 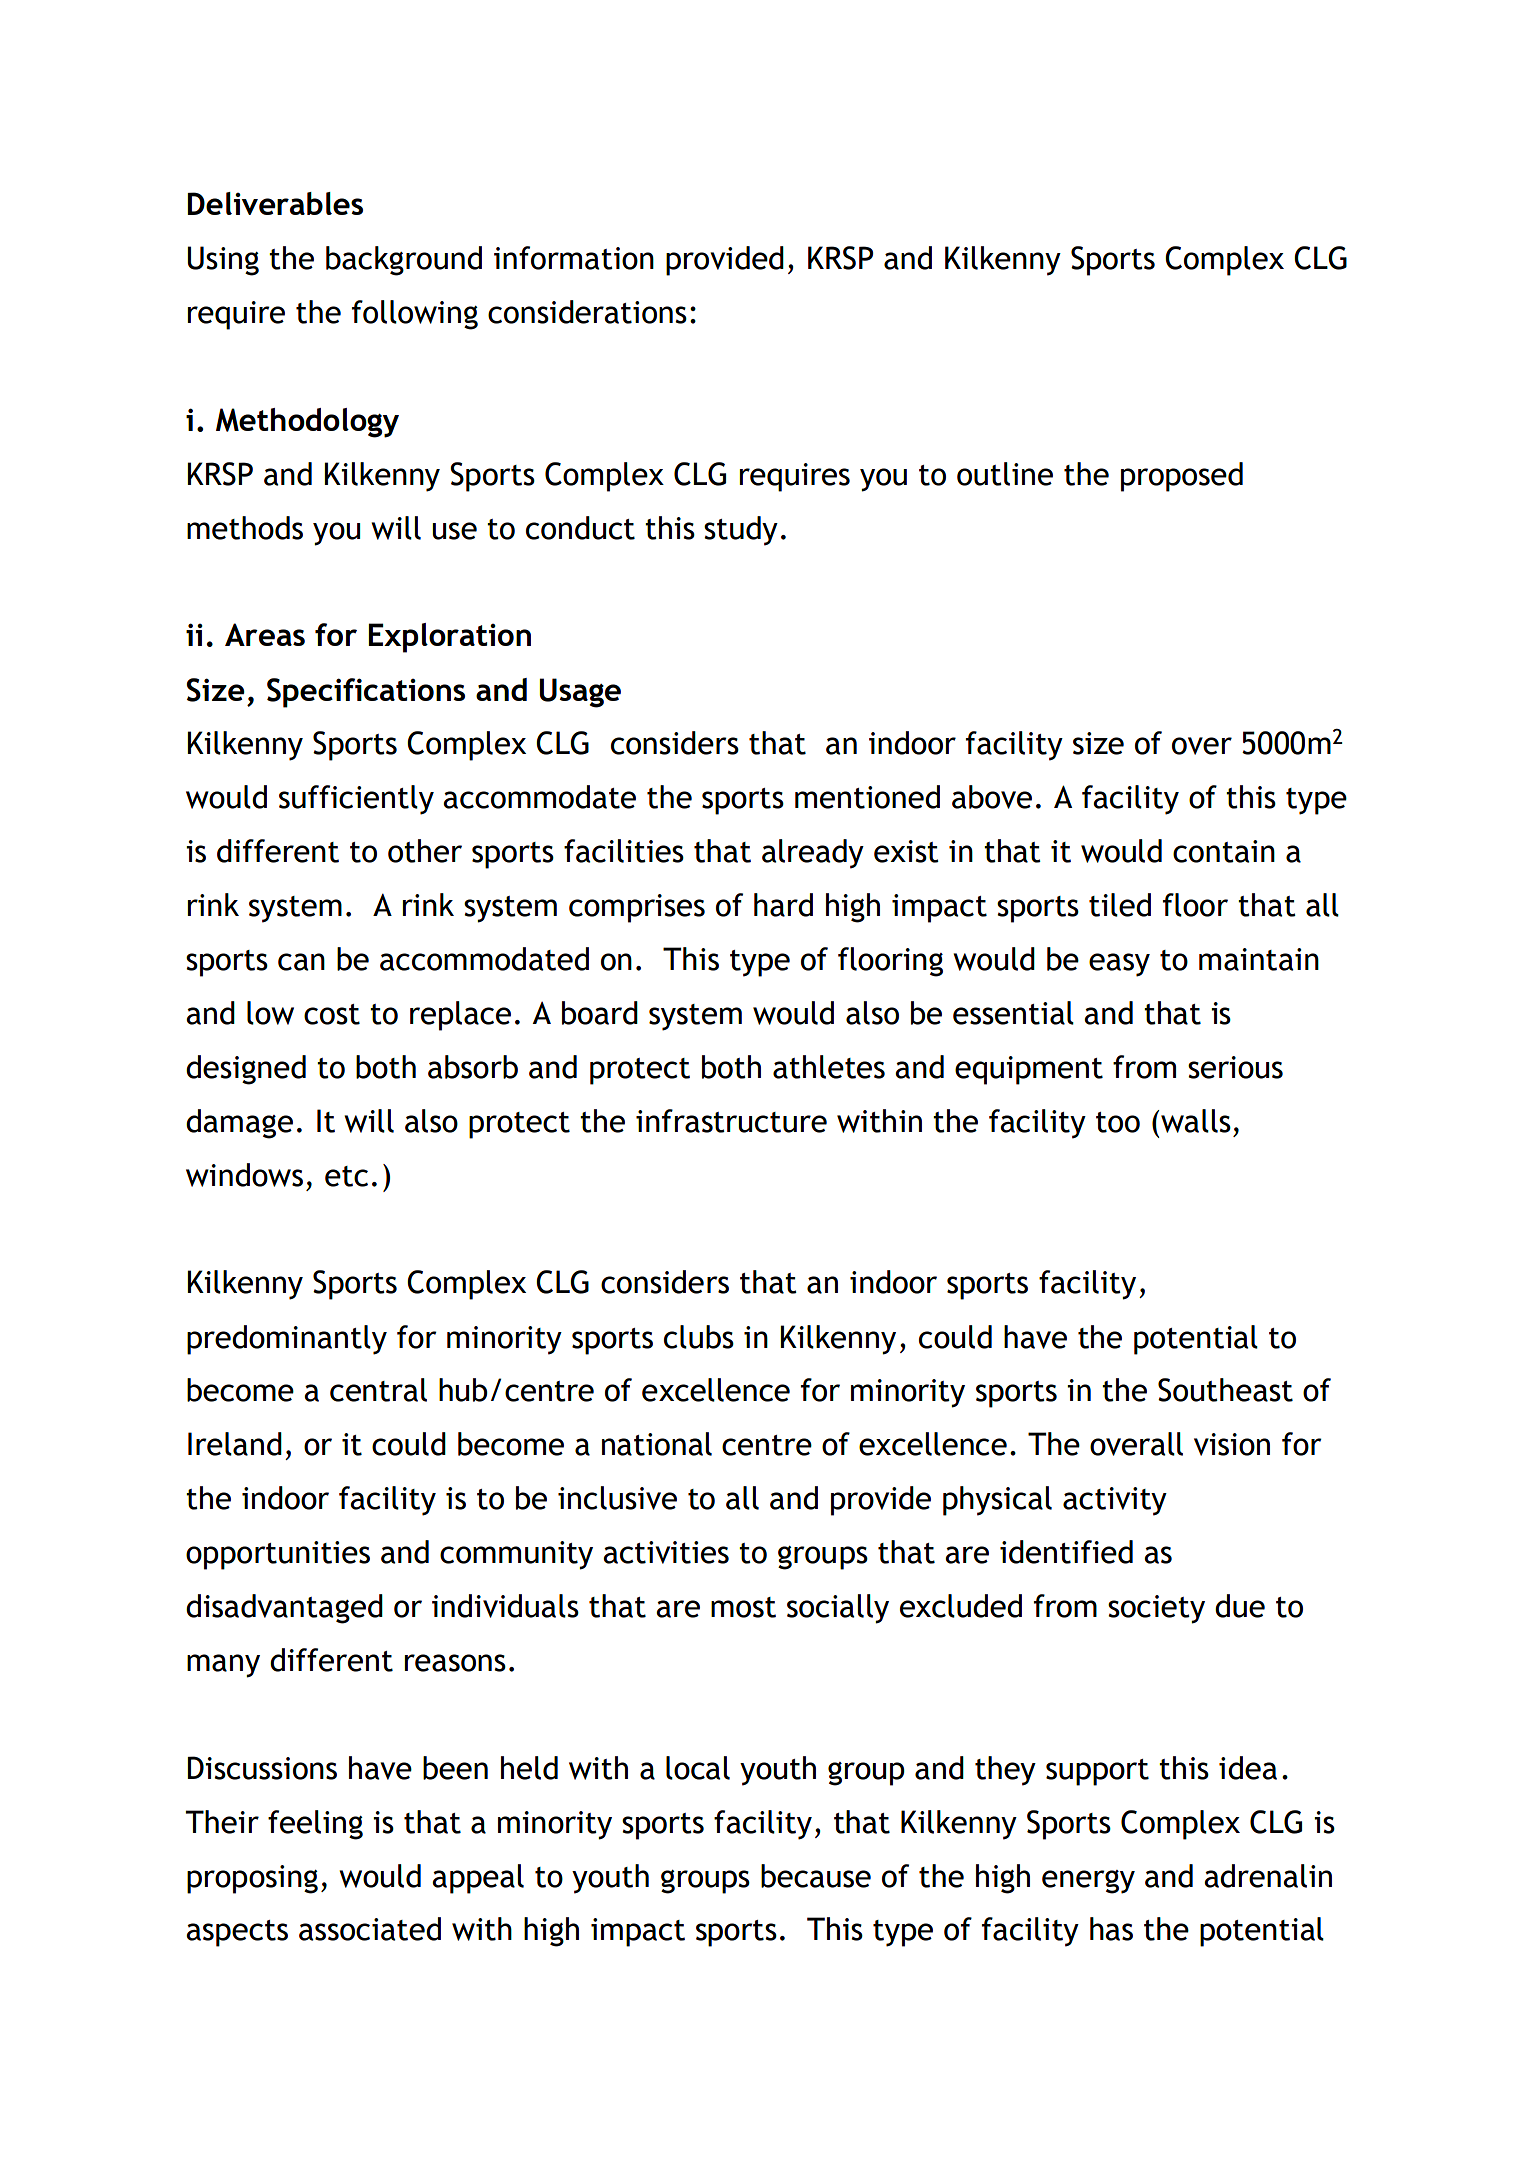 What do you see at coordinates (574, 258) in the page?
I see `information` at bounding box center [574, 258].
